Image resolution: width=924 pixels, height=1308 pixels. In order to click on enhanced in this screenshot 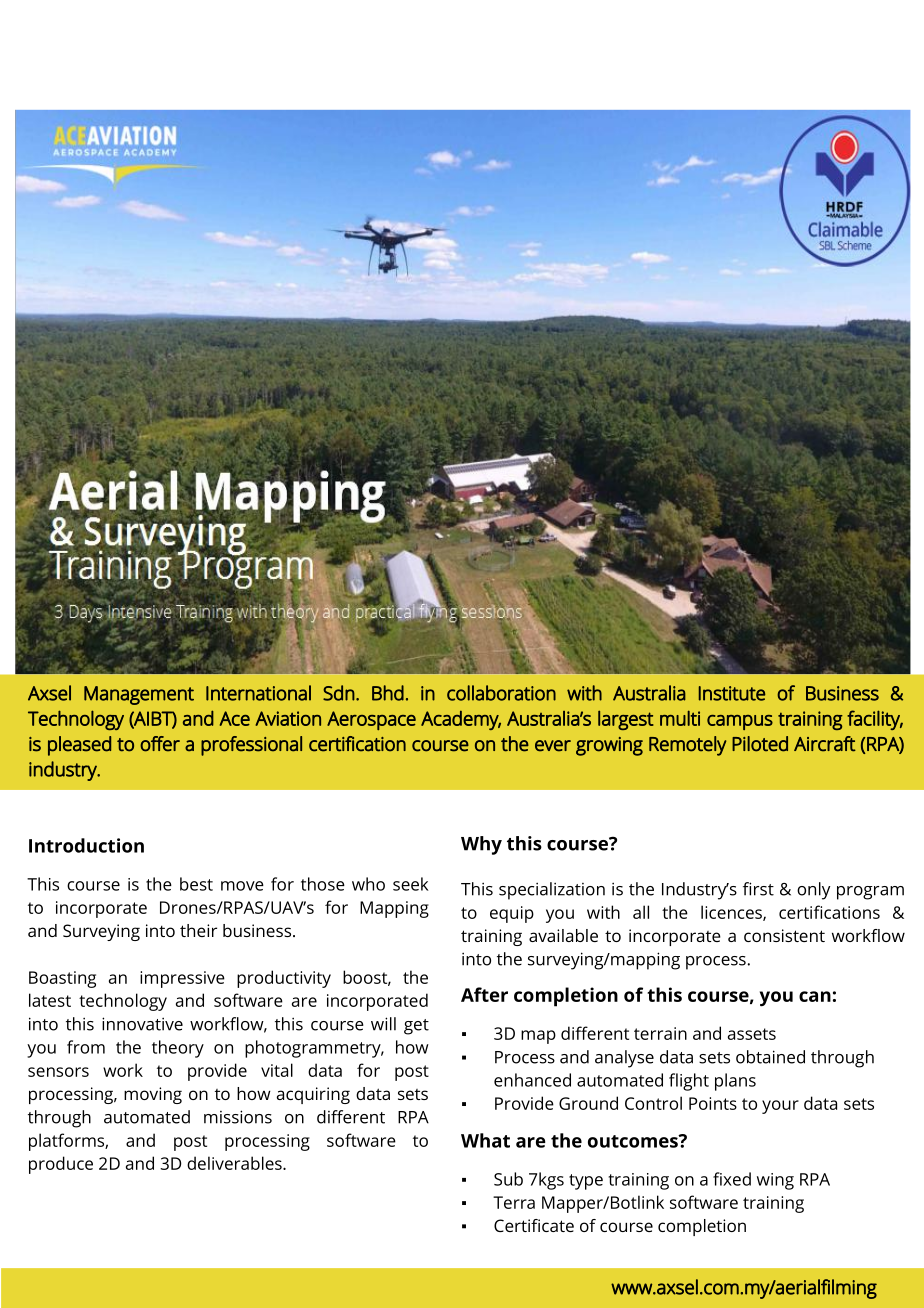, I will do `click(532, 1080)`.
